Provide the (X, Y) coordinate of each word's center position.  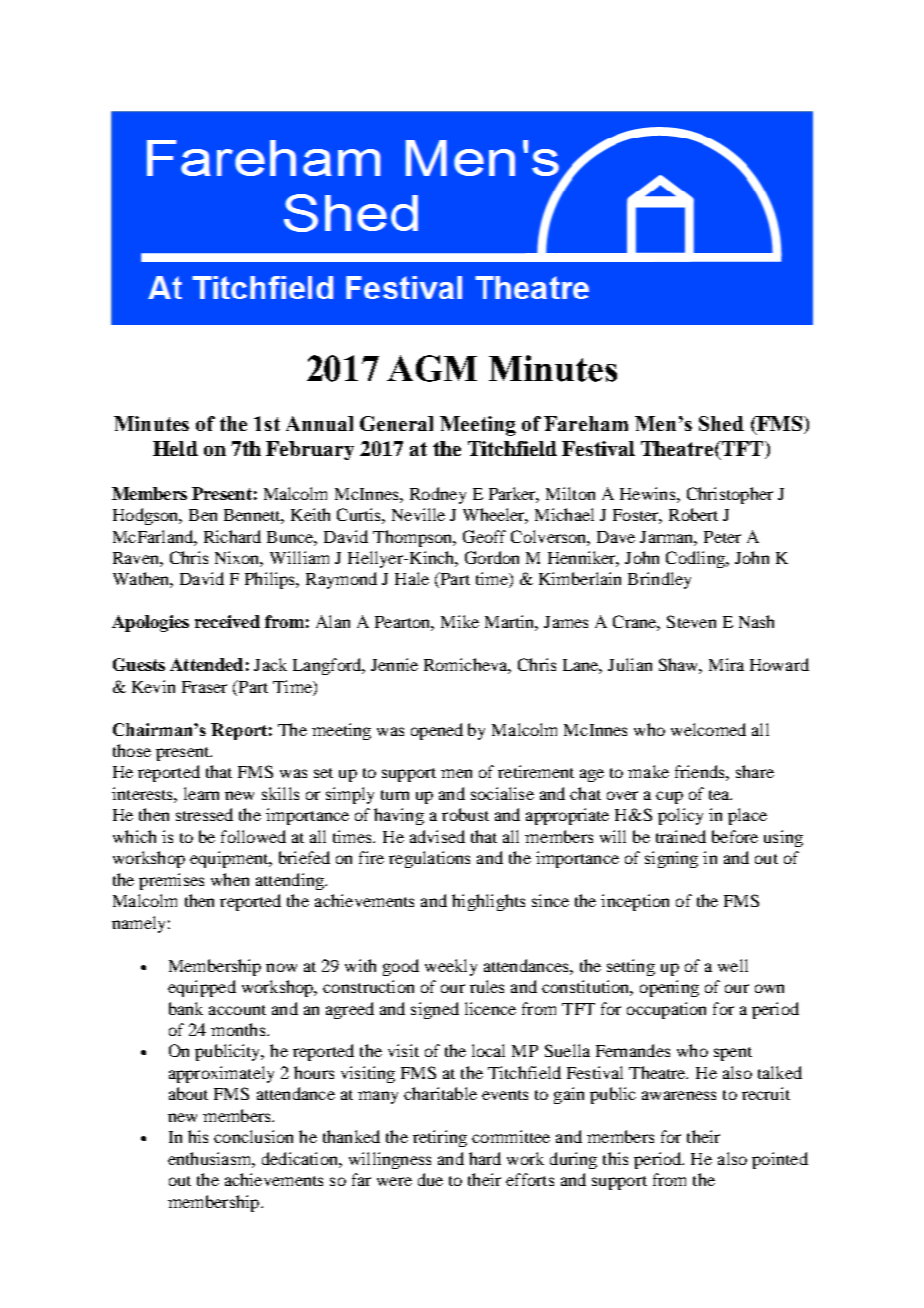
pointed (780, 1160)
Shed (721, 423)
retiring (440, 1138)
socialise (502, 793)
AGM (432, 368)
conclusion (253, 1136)
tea (720, 795)
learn (201, 793)
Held (175, 448)
